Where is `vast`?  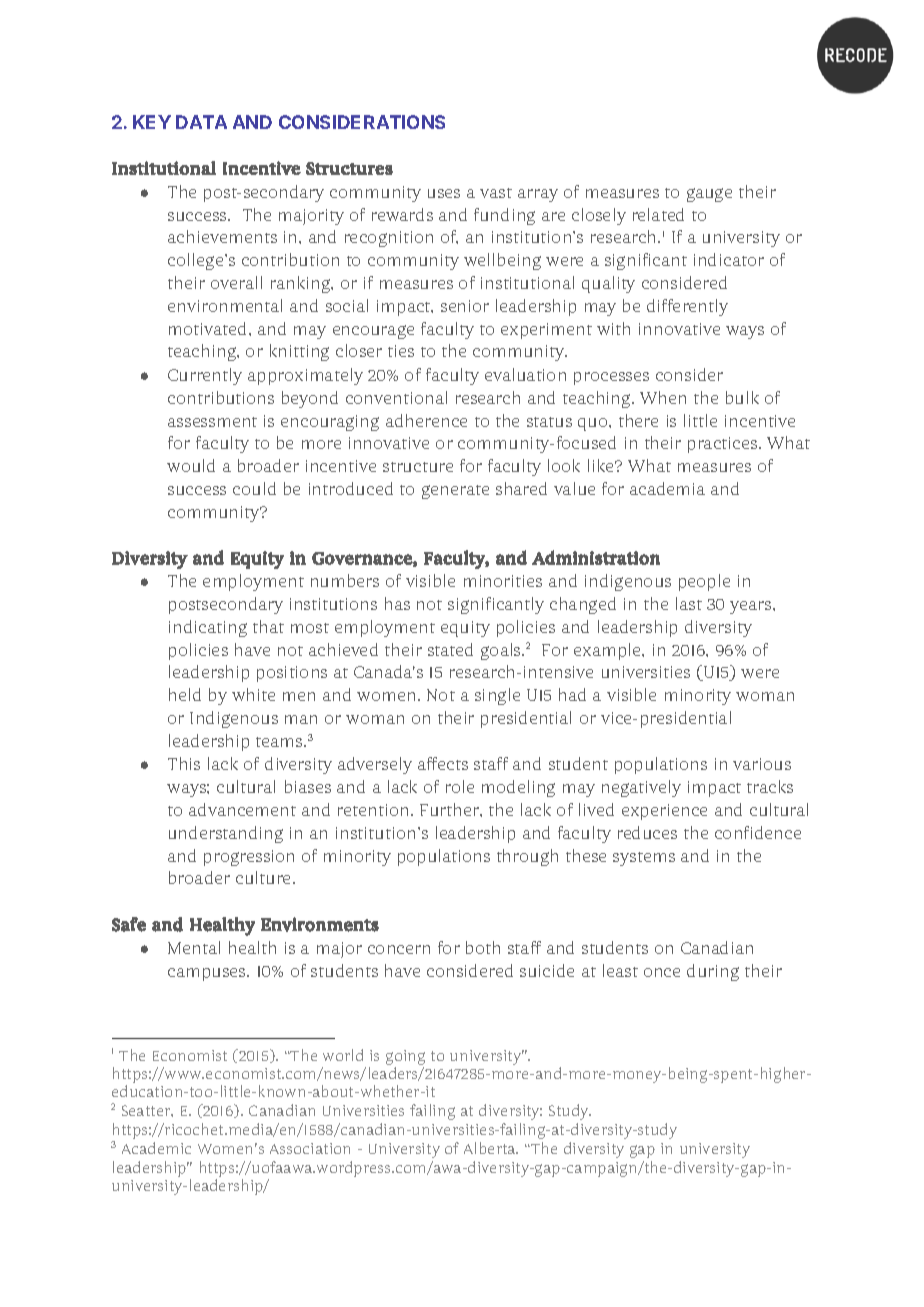
vast is located at coordinates (496, 193).
